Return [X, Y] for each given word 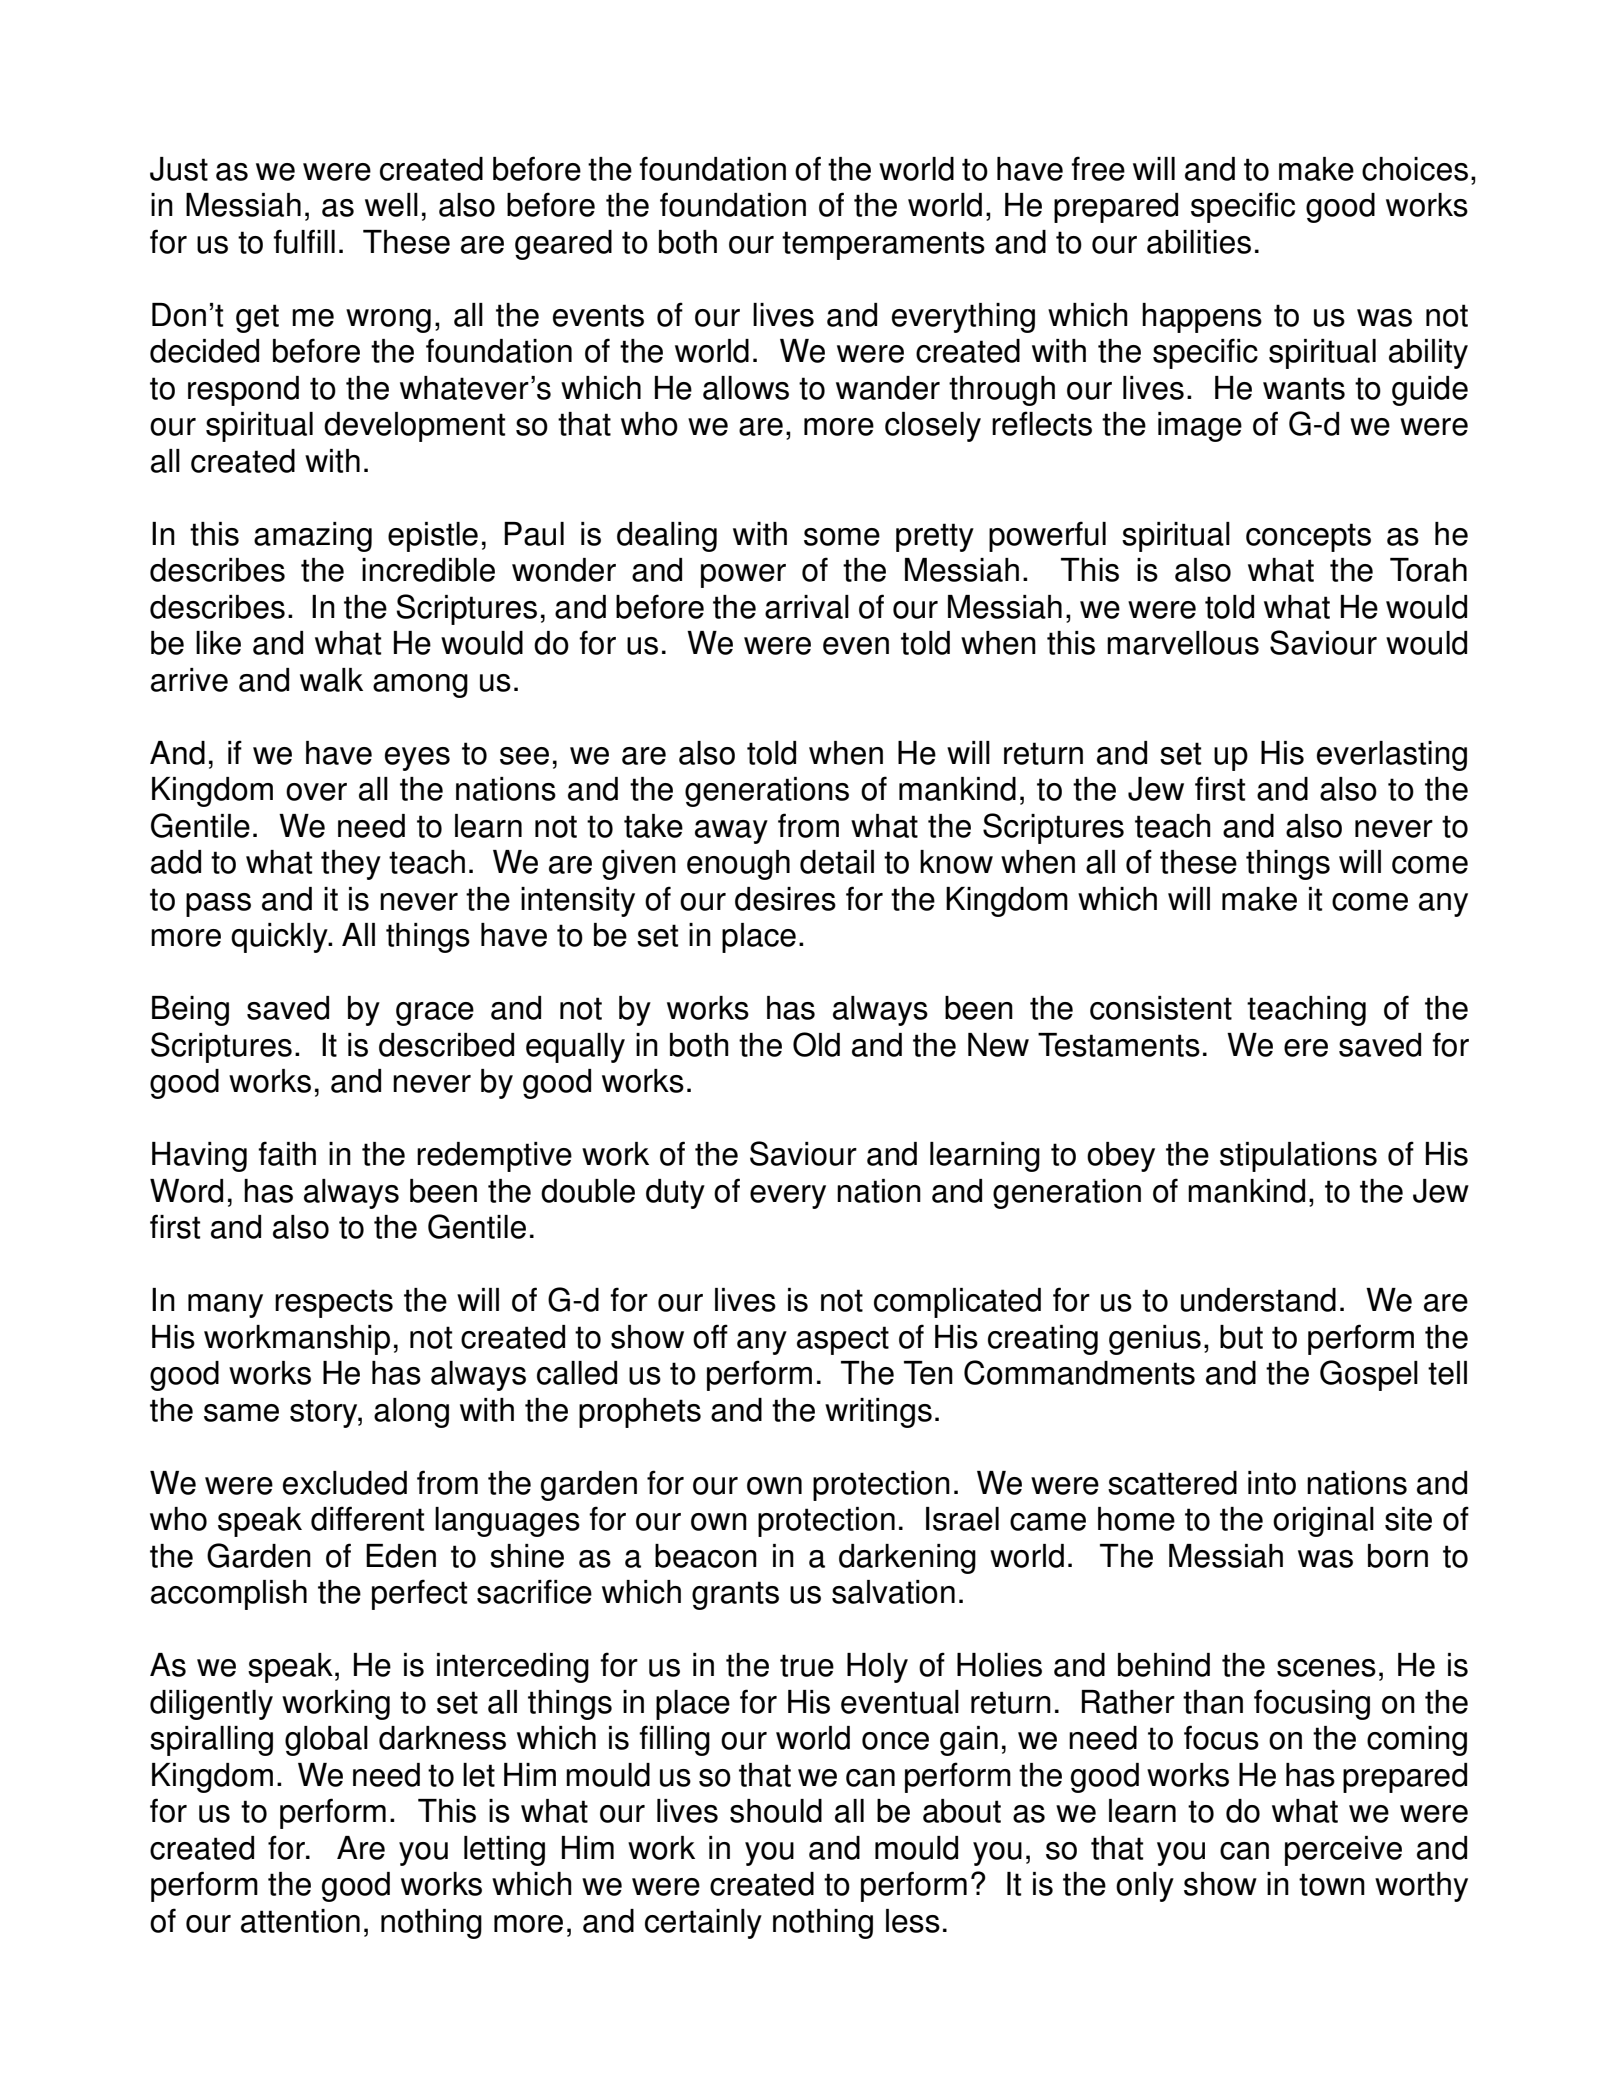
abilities [1199, 242]
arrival [807, 607]
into [1272, 1483]
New [998, 1045]
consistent [1161, 1008]
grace [435, 1014]
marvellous [1183, 643]
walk [331, 680]
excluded [345, 1483]
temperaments [883, 245]
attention [300, 1921]
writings [878, 1413]
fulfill [304, 241]
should [776, 1811]
